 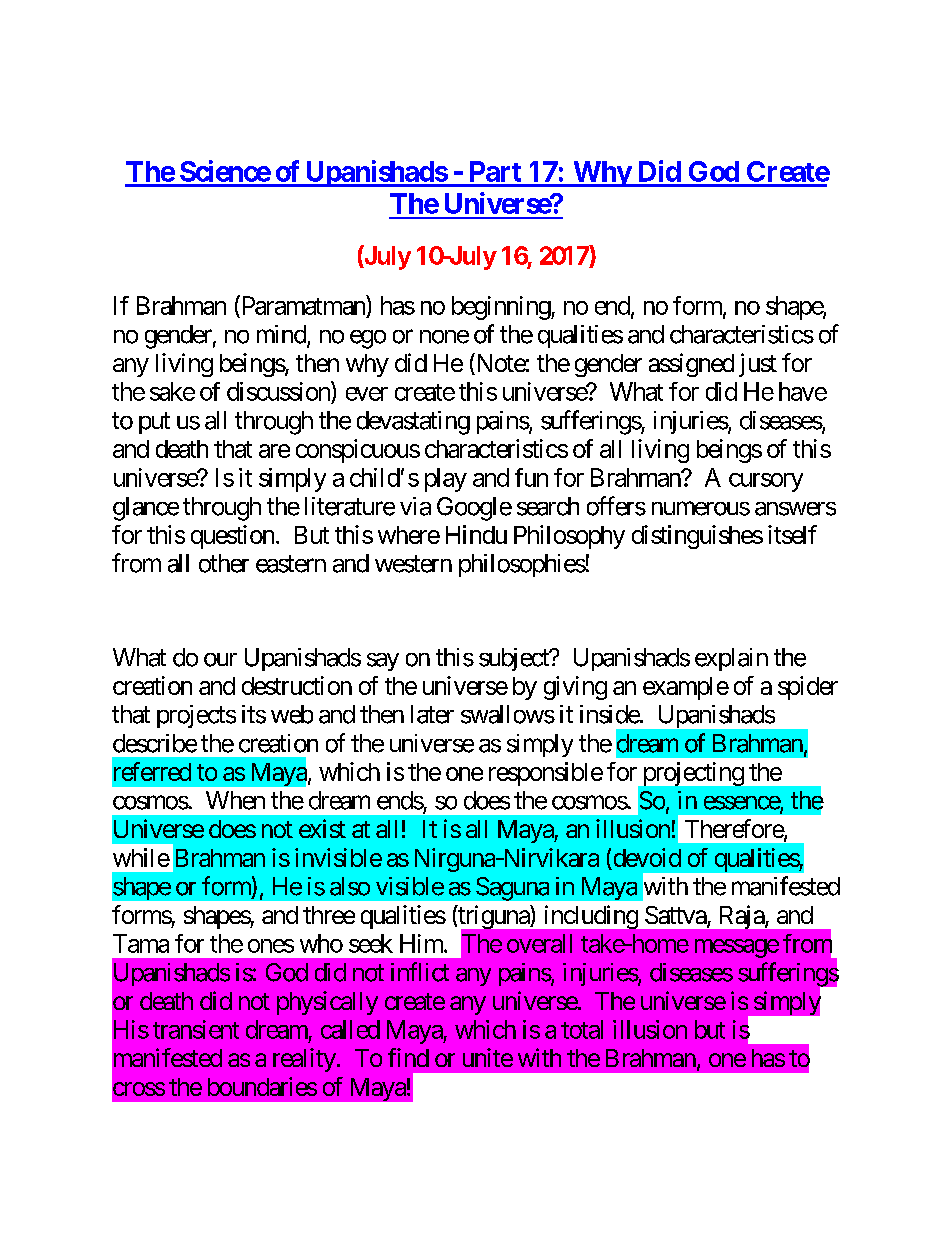 What do you see at coordinates (422, 943) in the page?
I see `Him` at bounding box center [422, 943].
